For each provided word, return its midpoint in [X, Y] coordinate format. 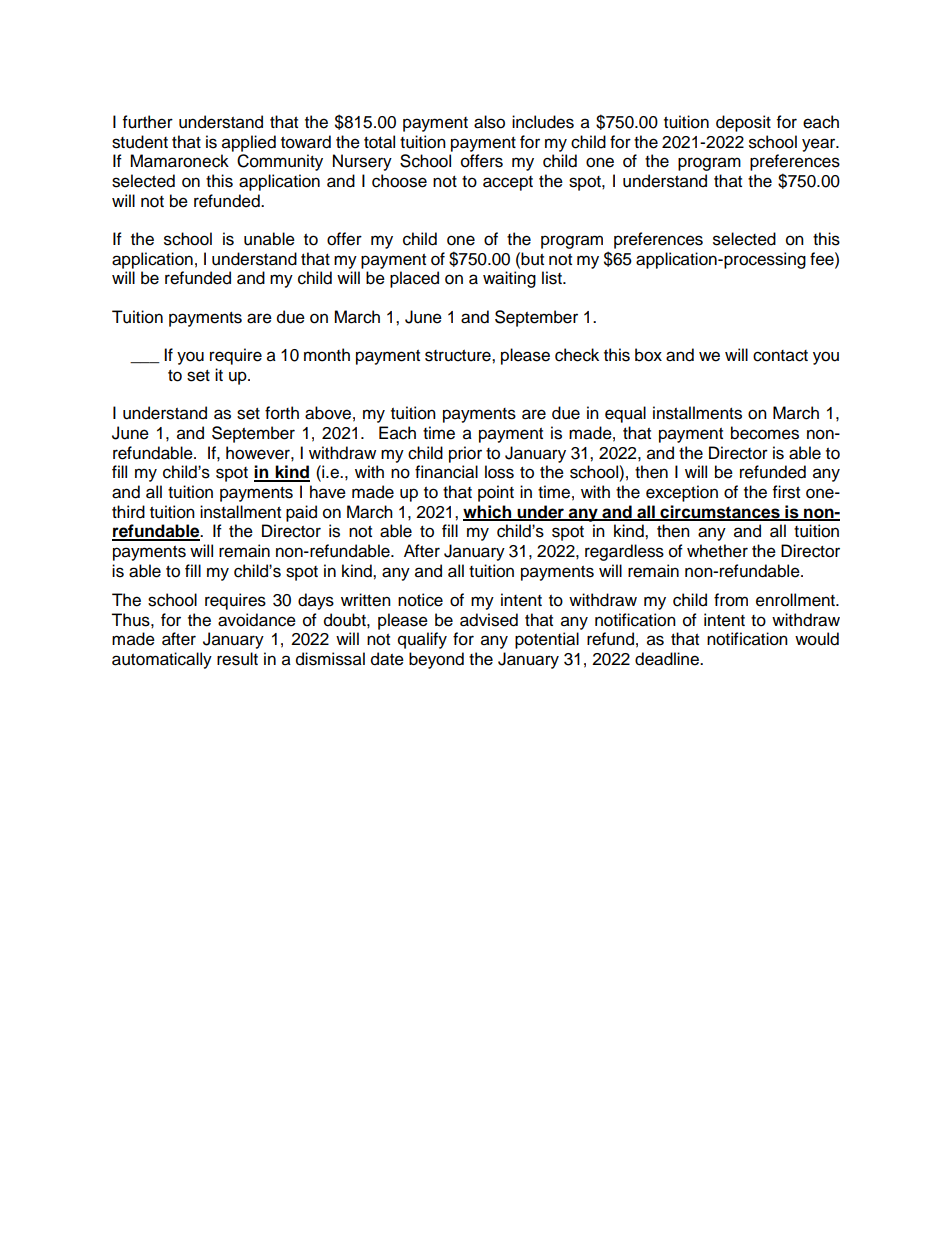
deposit [743, 123]
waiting [509, 279]
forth [282, 413]
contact [780, 356]
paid [301, 513]
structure [459, 356]
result [237, 659]
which [488, 512]
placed [414, 279]
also [489, 122]
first [786, 492]
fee [823, 259]
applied [249, 143]
